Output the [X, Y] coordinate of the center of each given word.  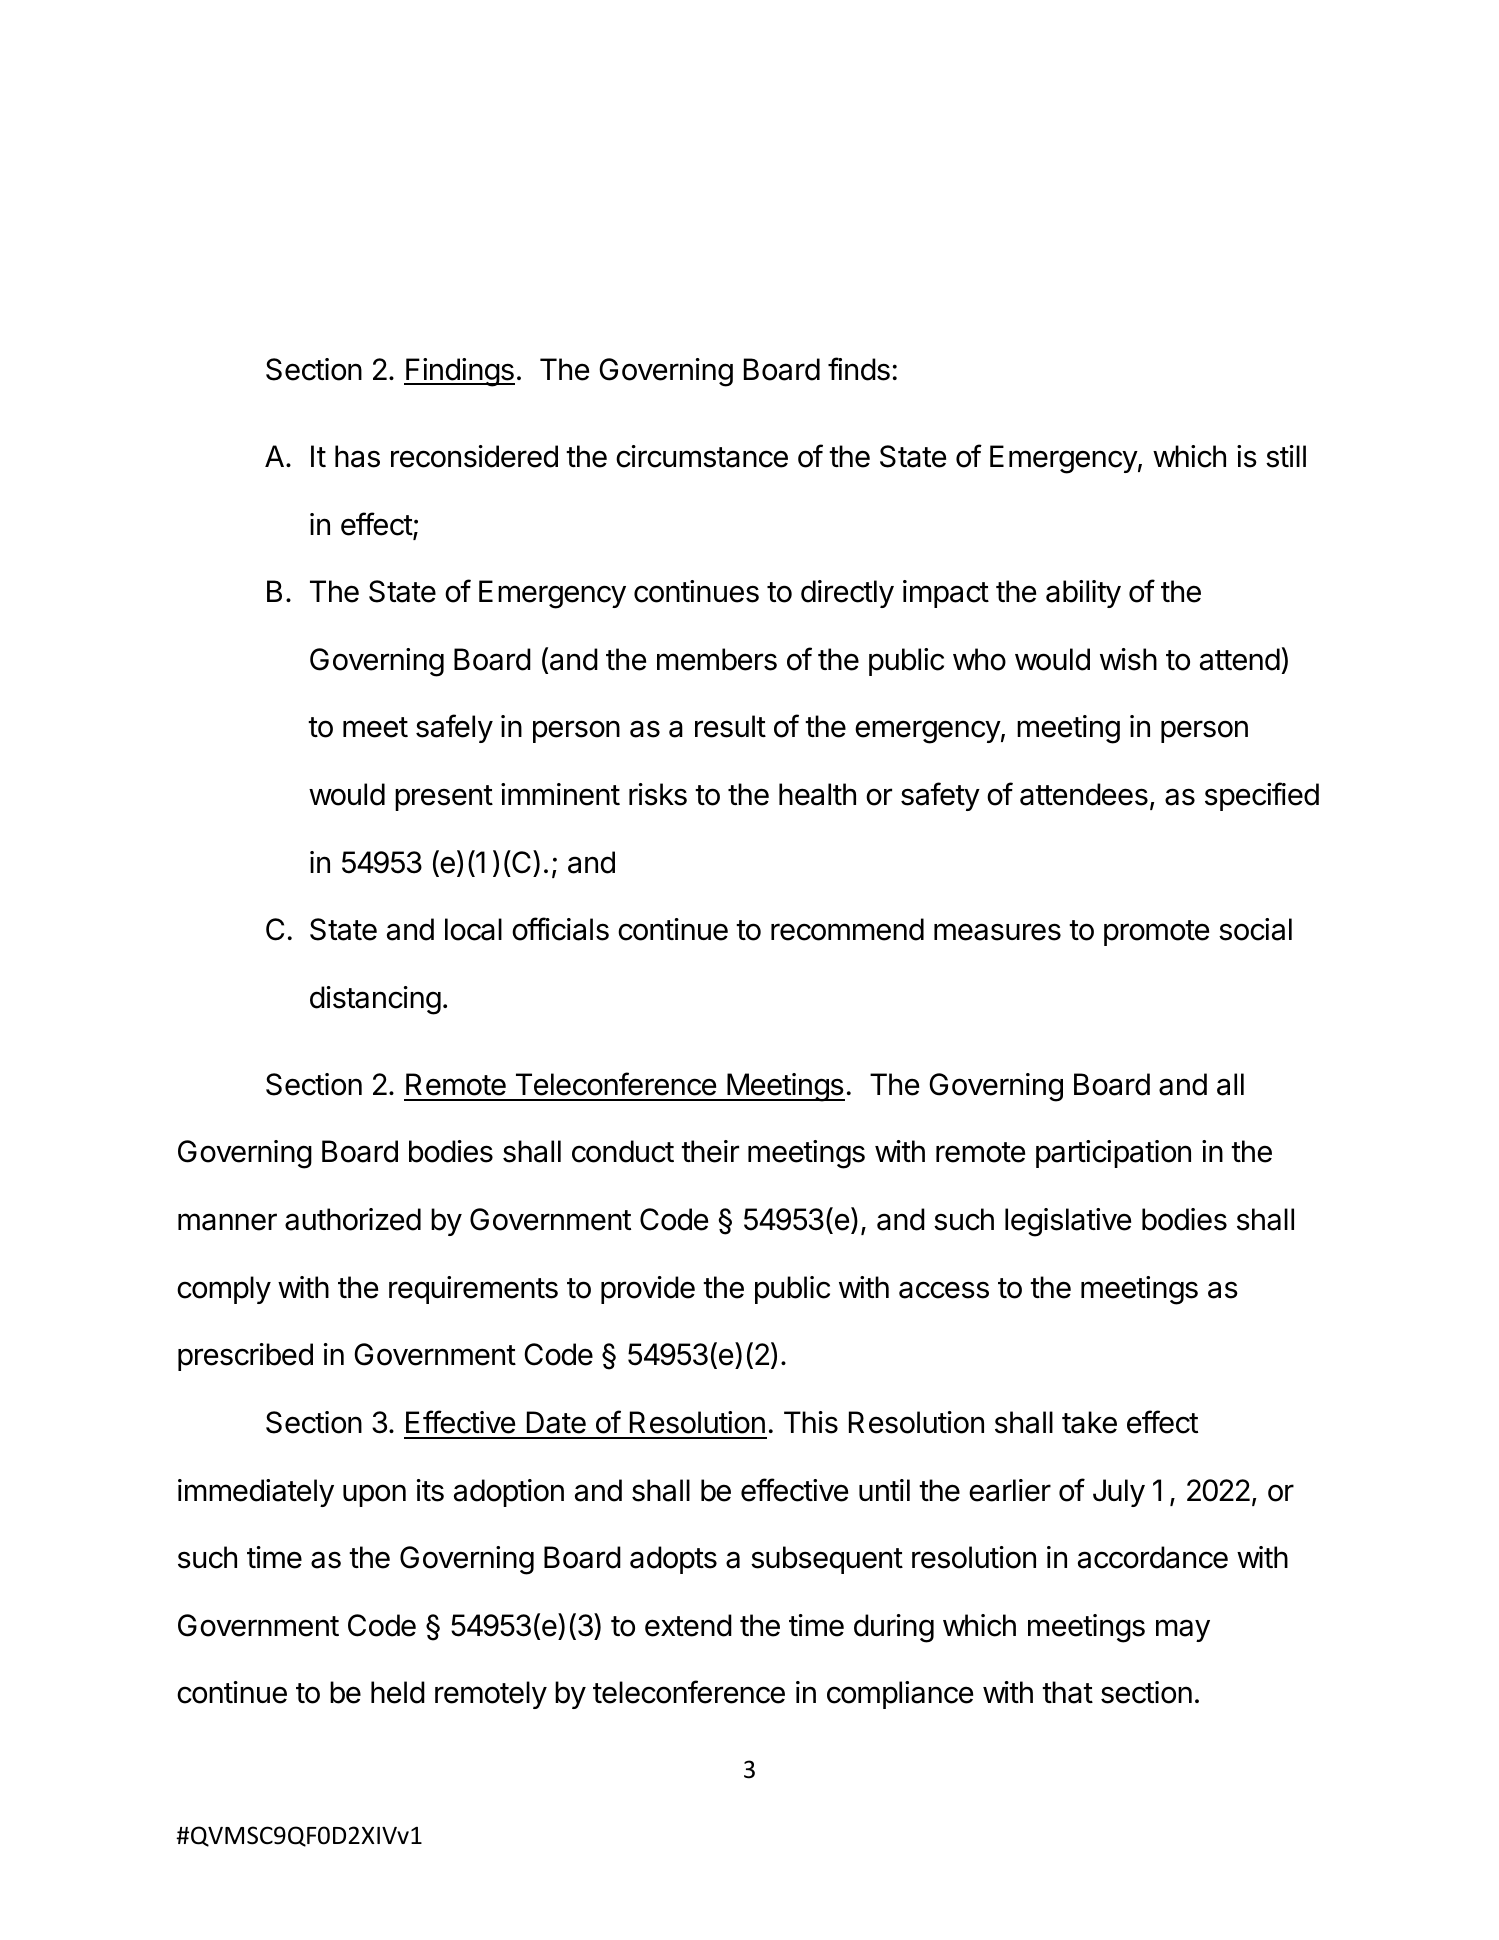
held [398, 1692]
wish [1128, 659]
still [1286, 456]
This [811, 1422]
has [357, 456]
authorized [353, 1219]
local [473, 929]
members [717, 659]
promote [1156, 933]
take [1089, 1422]
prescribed [245, 1357]
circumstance [702, 456]
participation [1113, 1154]
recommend [847, 929]
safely [454, 728]
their [710, 1151]
